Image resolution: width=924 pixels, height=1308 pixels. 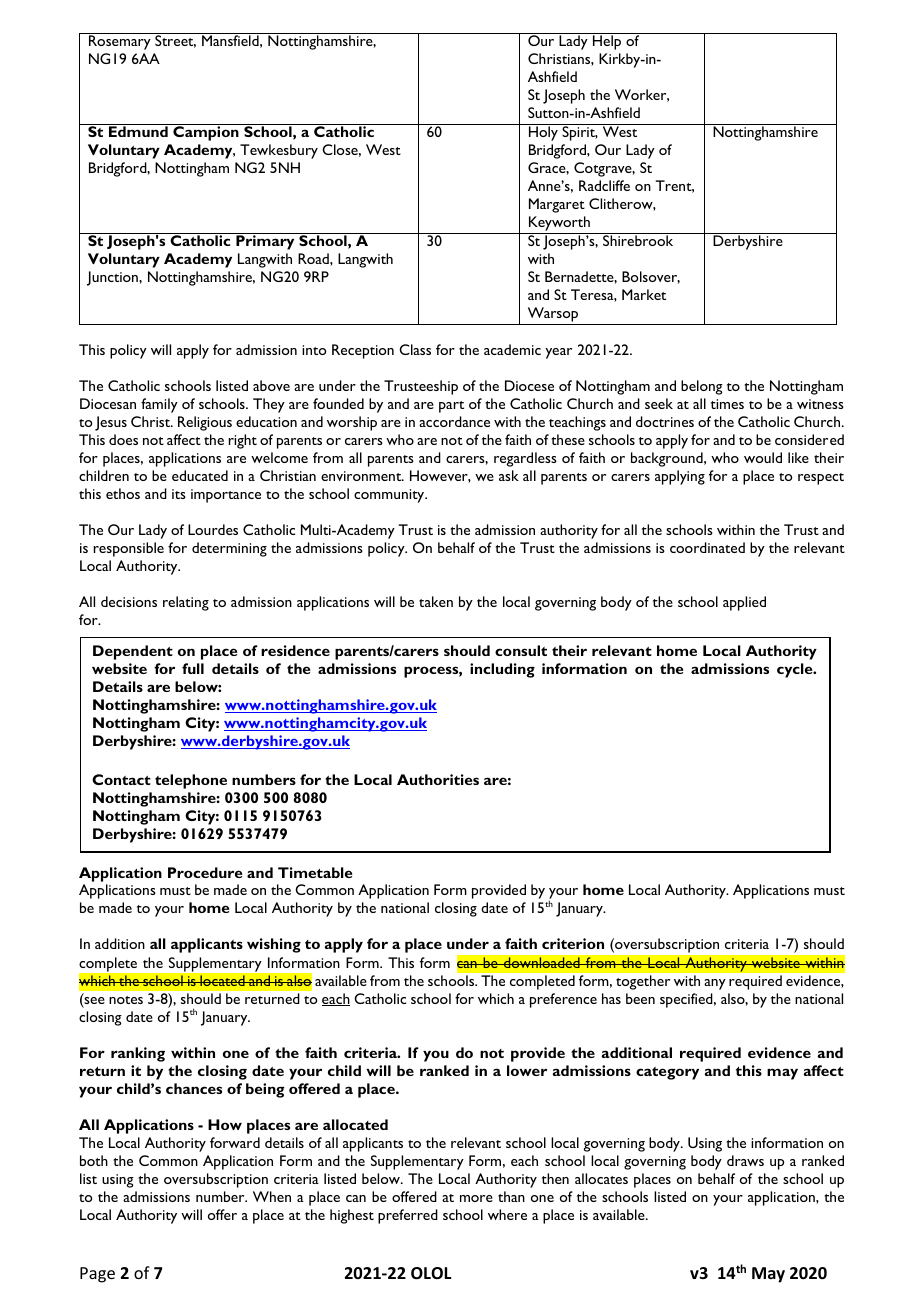 I want to click on full, so click(x=193, y=668).
